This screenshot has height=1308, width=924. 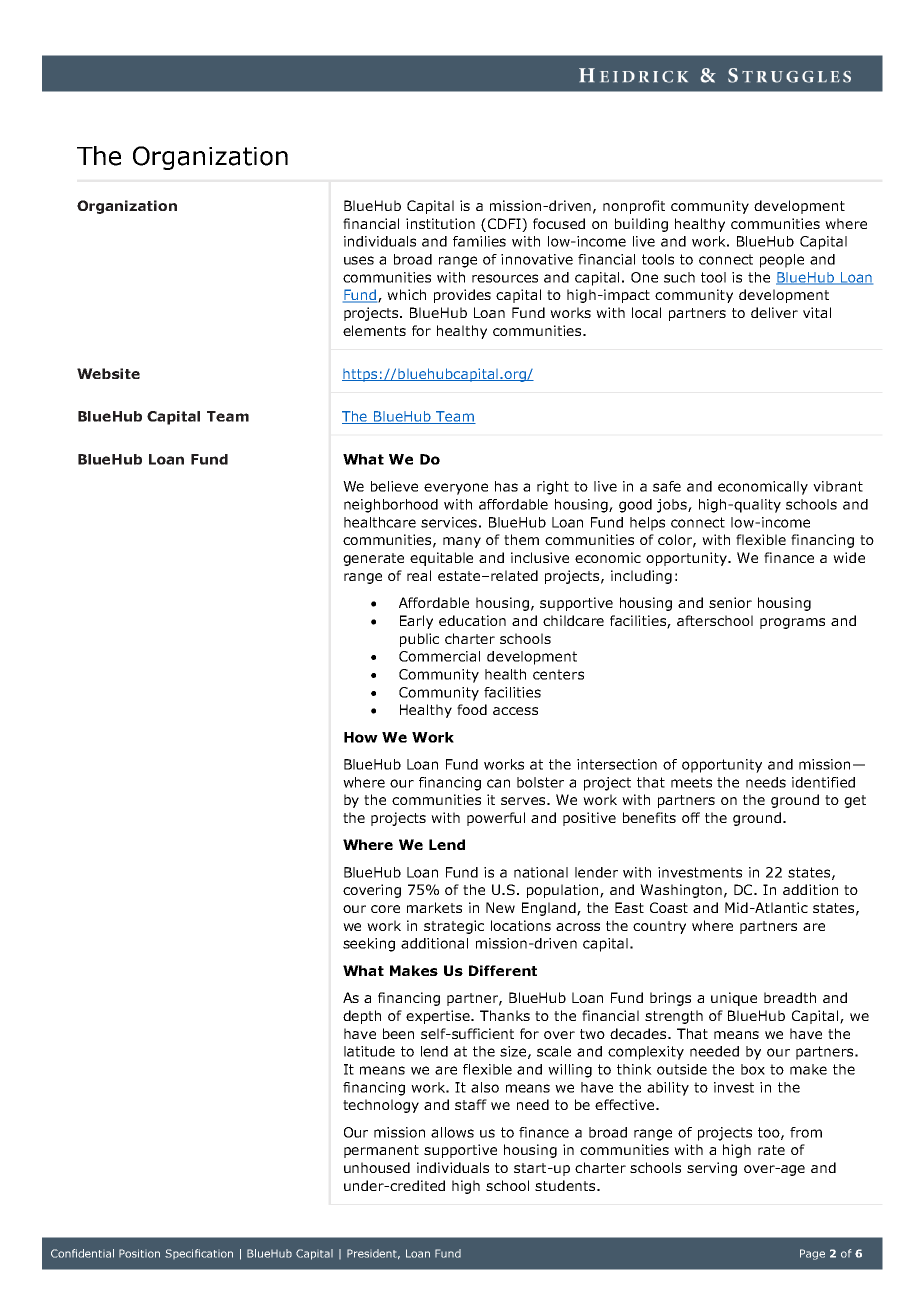 I want to click on food, so click(x=472, y=709).
